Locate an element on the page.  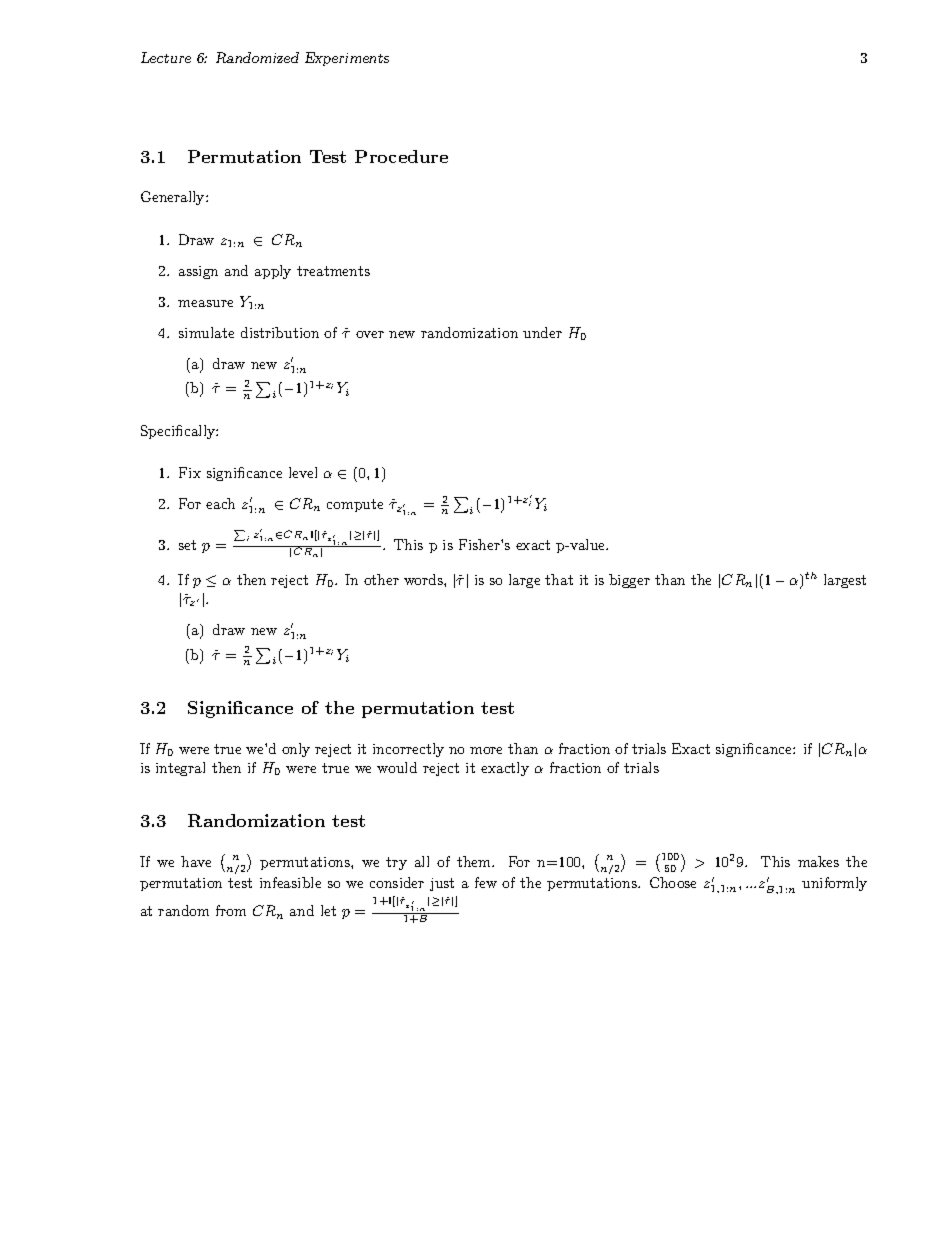
Procedure is located at coordinates (401, 156).
